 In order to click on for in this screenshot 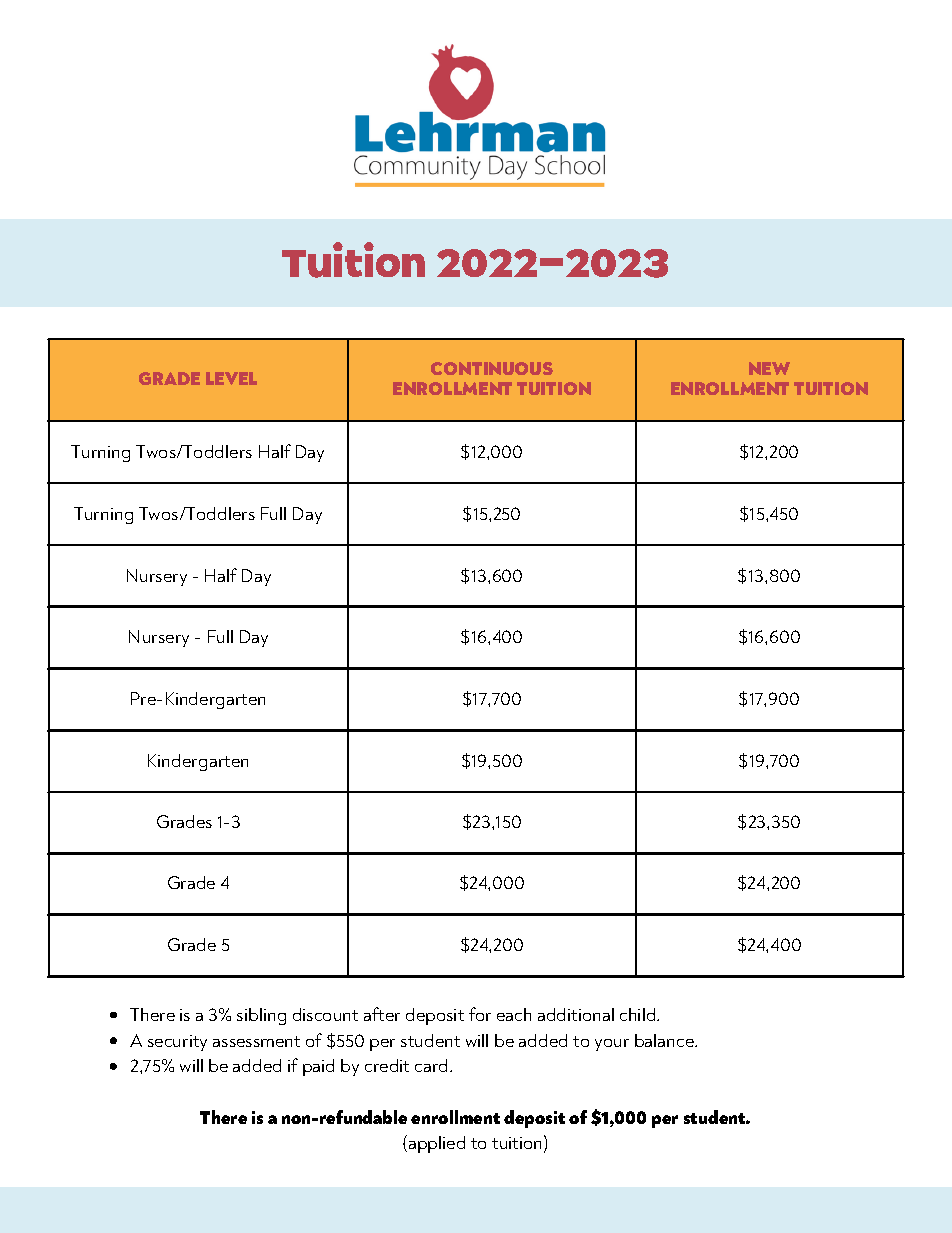, I will do `click(480, 1014)`.
